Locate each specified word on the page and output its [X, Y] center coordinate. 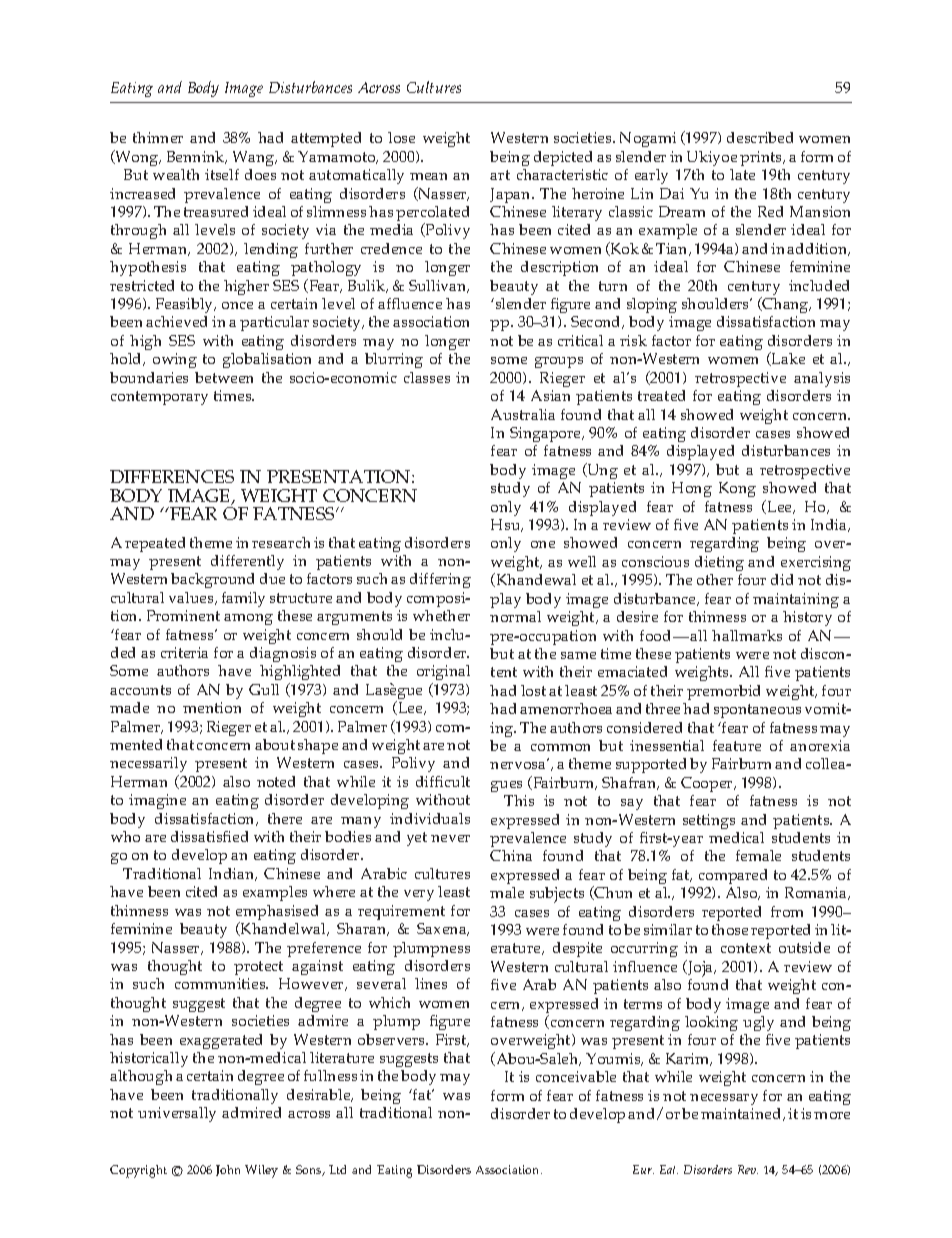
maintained [742, 1114]
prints [762, 158]
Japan [511, 195]
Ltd [337, 1169]
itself [222, 174]
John [228, 1170]
